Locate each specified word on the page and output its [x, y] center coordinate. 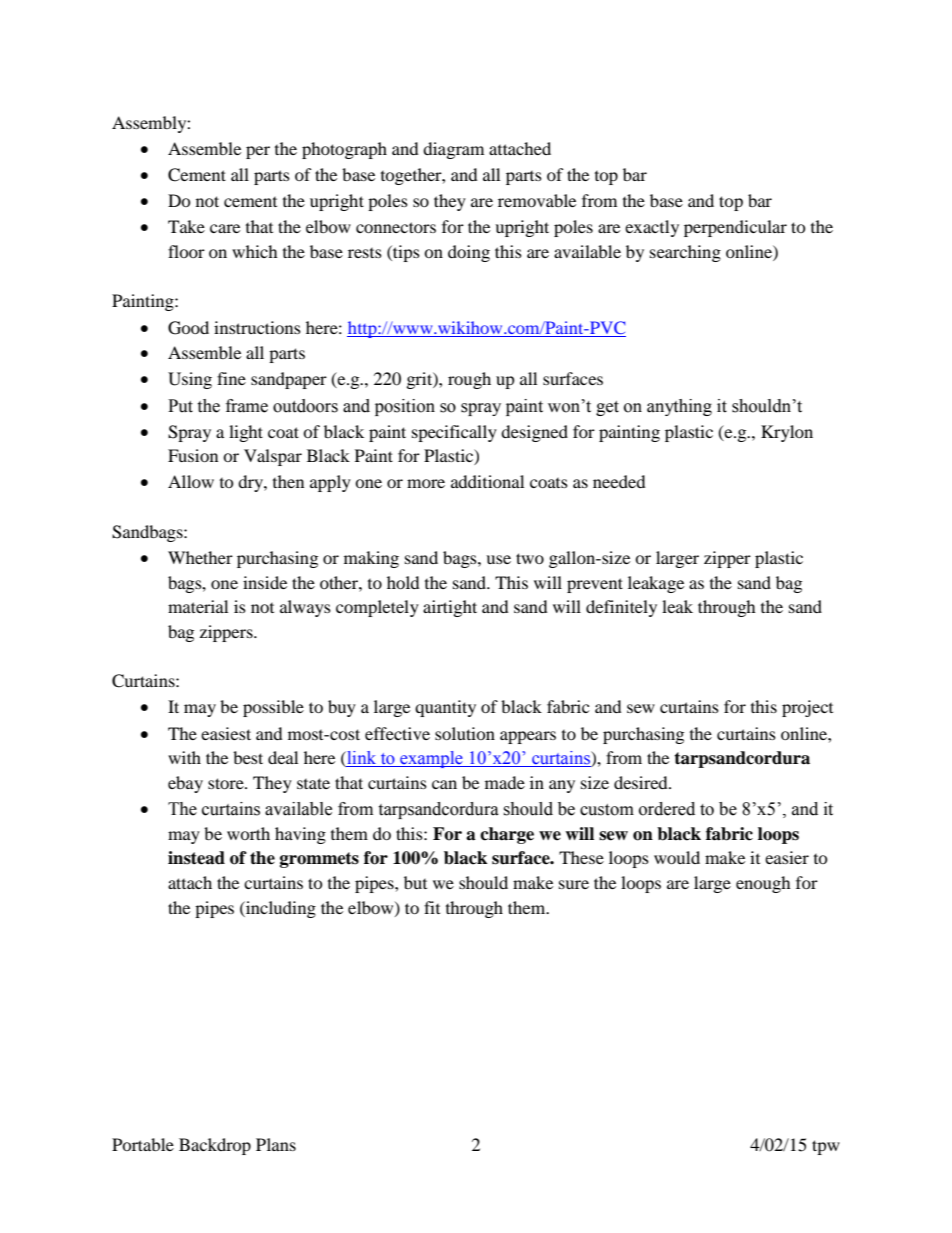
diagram [453, 150]
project [807, 708]
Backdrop [215, 1146]
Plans [276, 1144]
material [198, 606]
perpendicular [735, 228]
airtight [450, 608]
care [225, 228]
